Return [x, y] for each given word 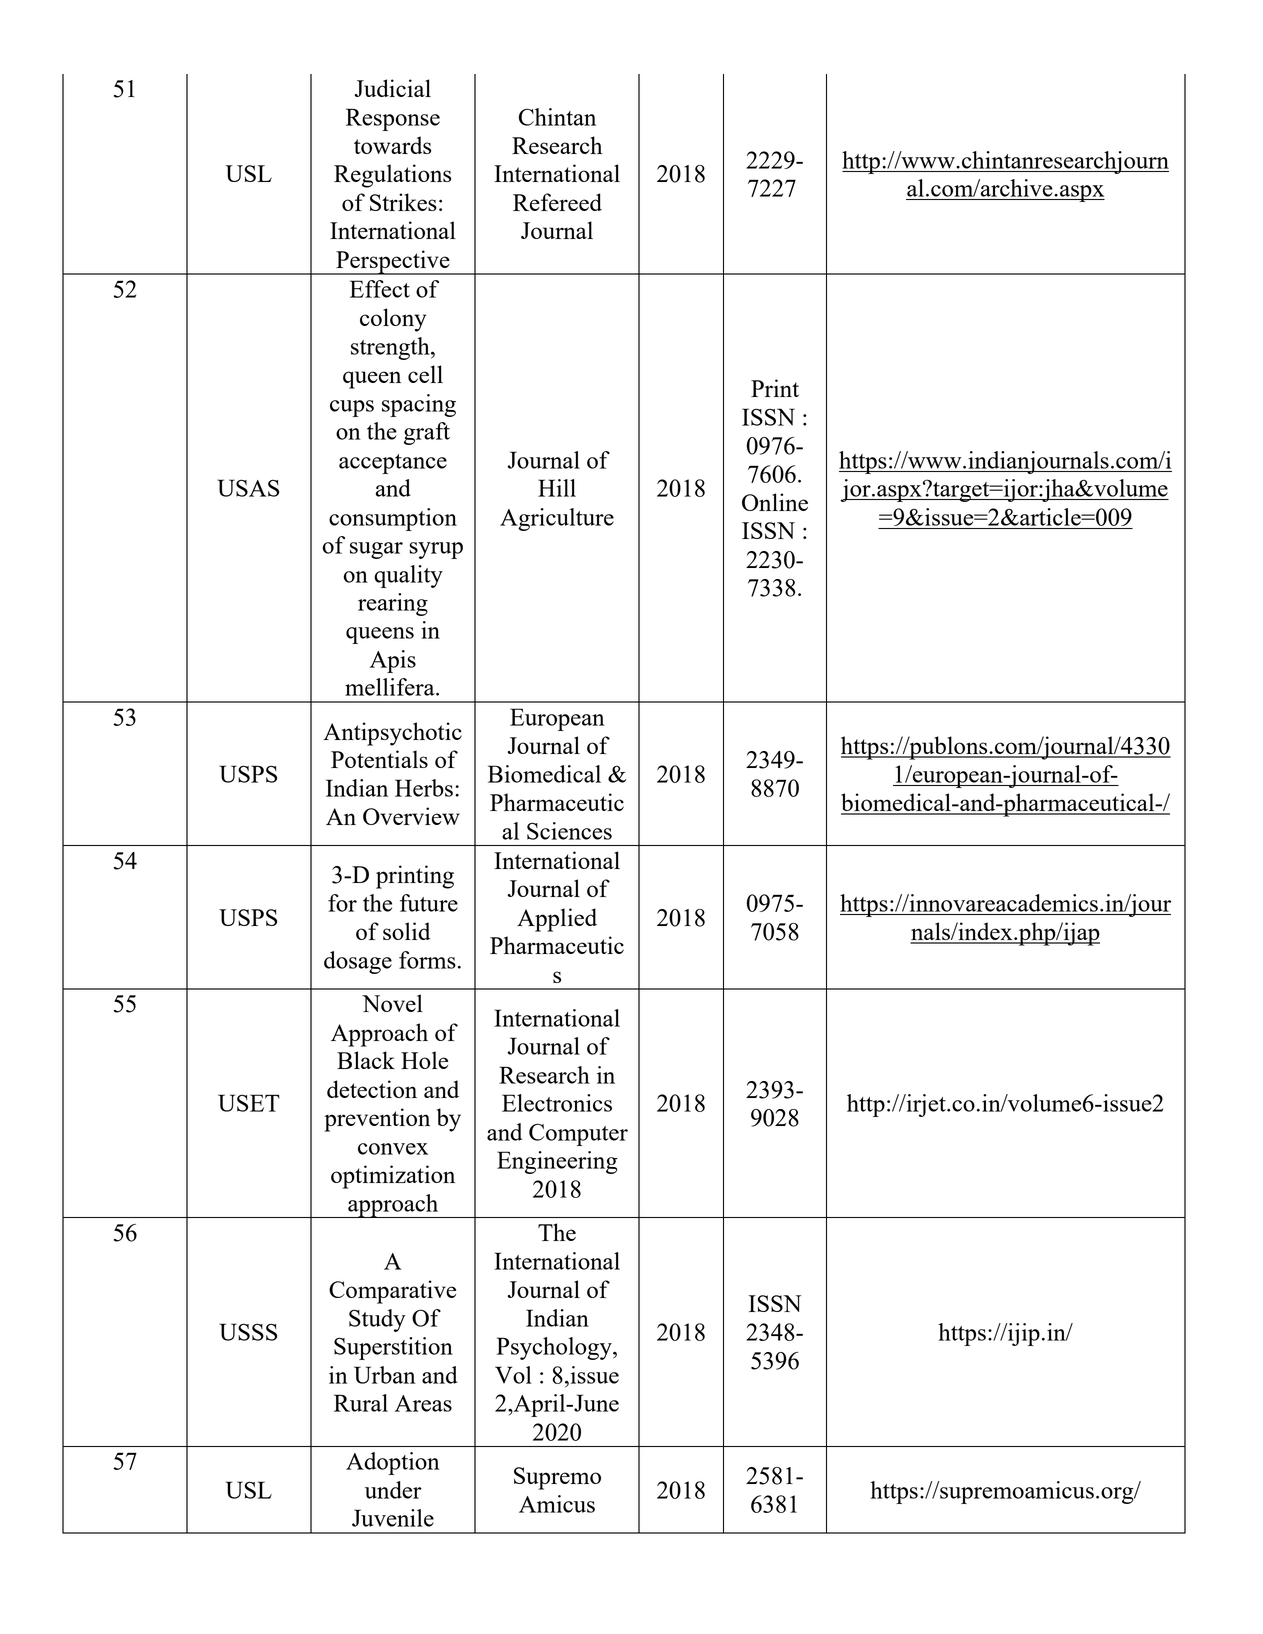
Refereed [557, 202]
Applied [557, 920]
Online [775, 502]
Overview [411, 816]
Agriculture [557, 519]
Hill [557, 488]
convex [393, 1149]
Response [393, 119]
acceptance [393, 464]
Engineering [557, 1162]
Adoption [393, 1463]
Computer [578, 1134]
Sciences [569, 831]
